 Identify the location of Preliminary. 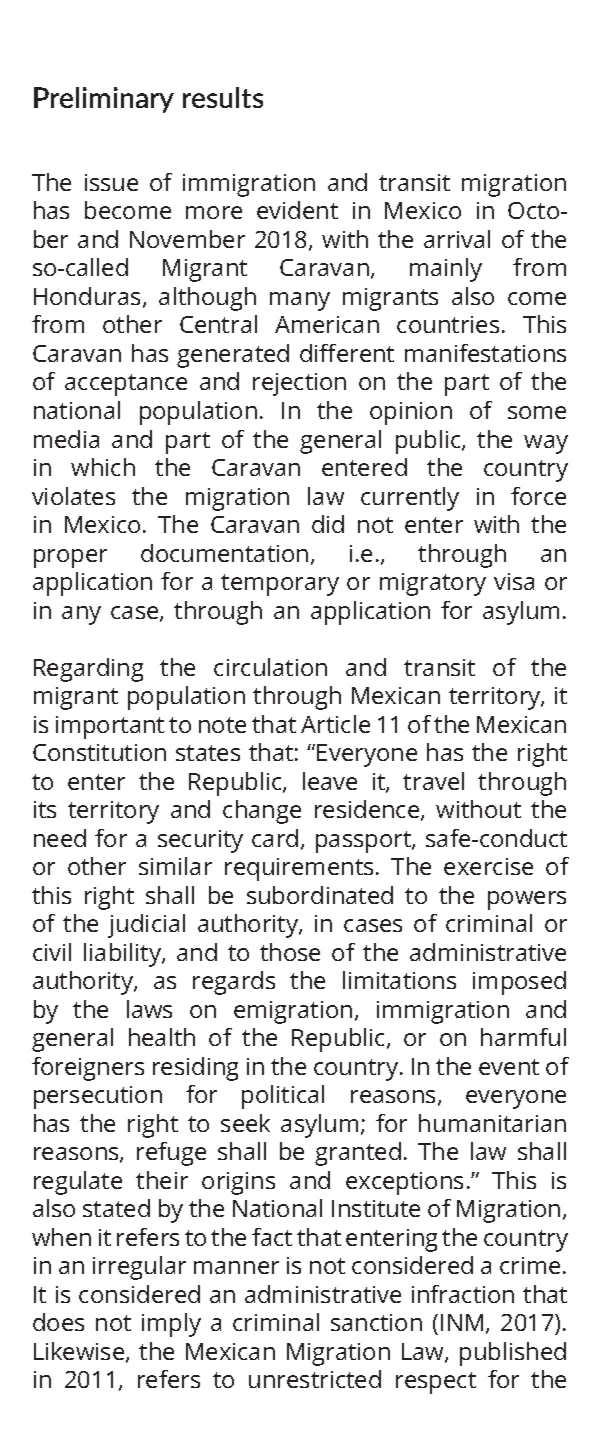
(104, 100).
